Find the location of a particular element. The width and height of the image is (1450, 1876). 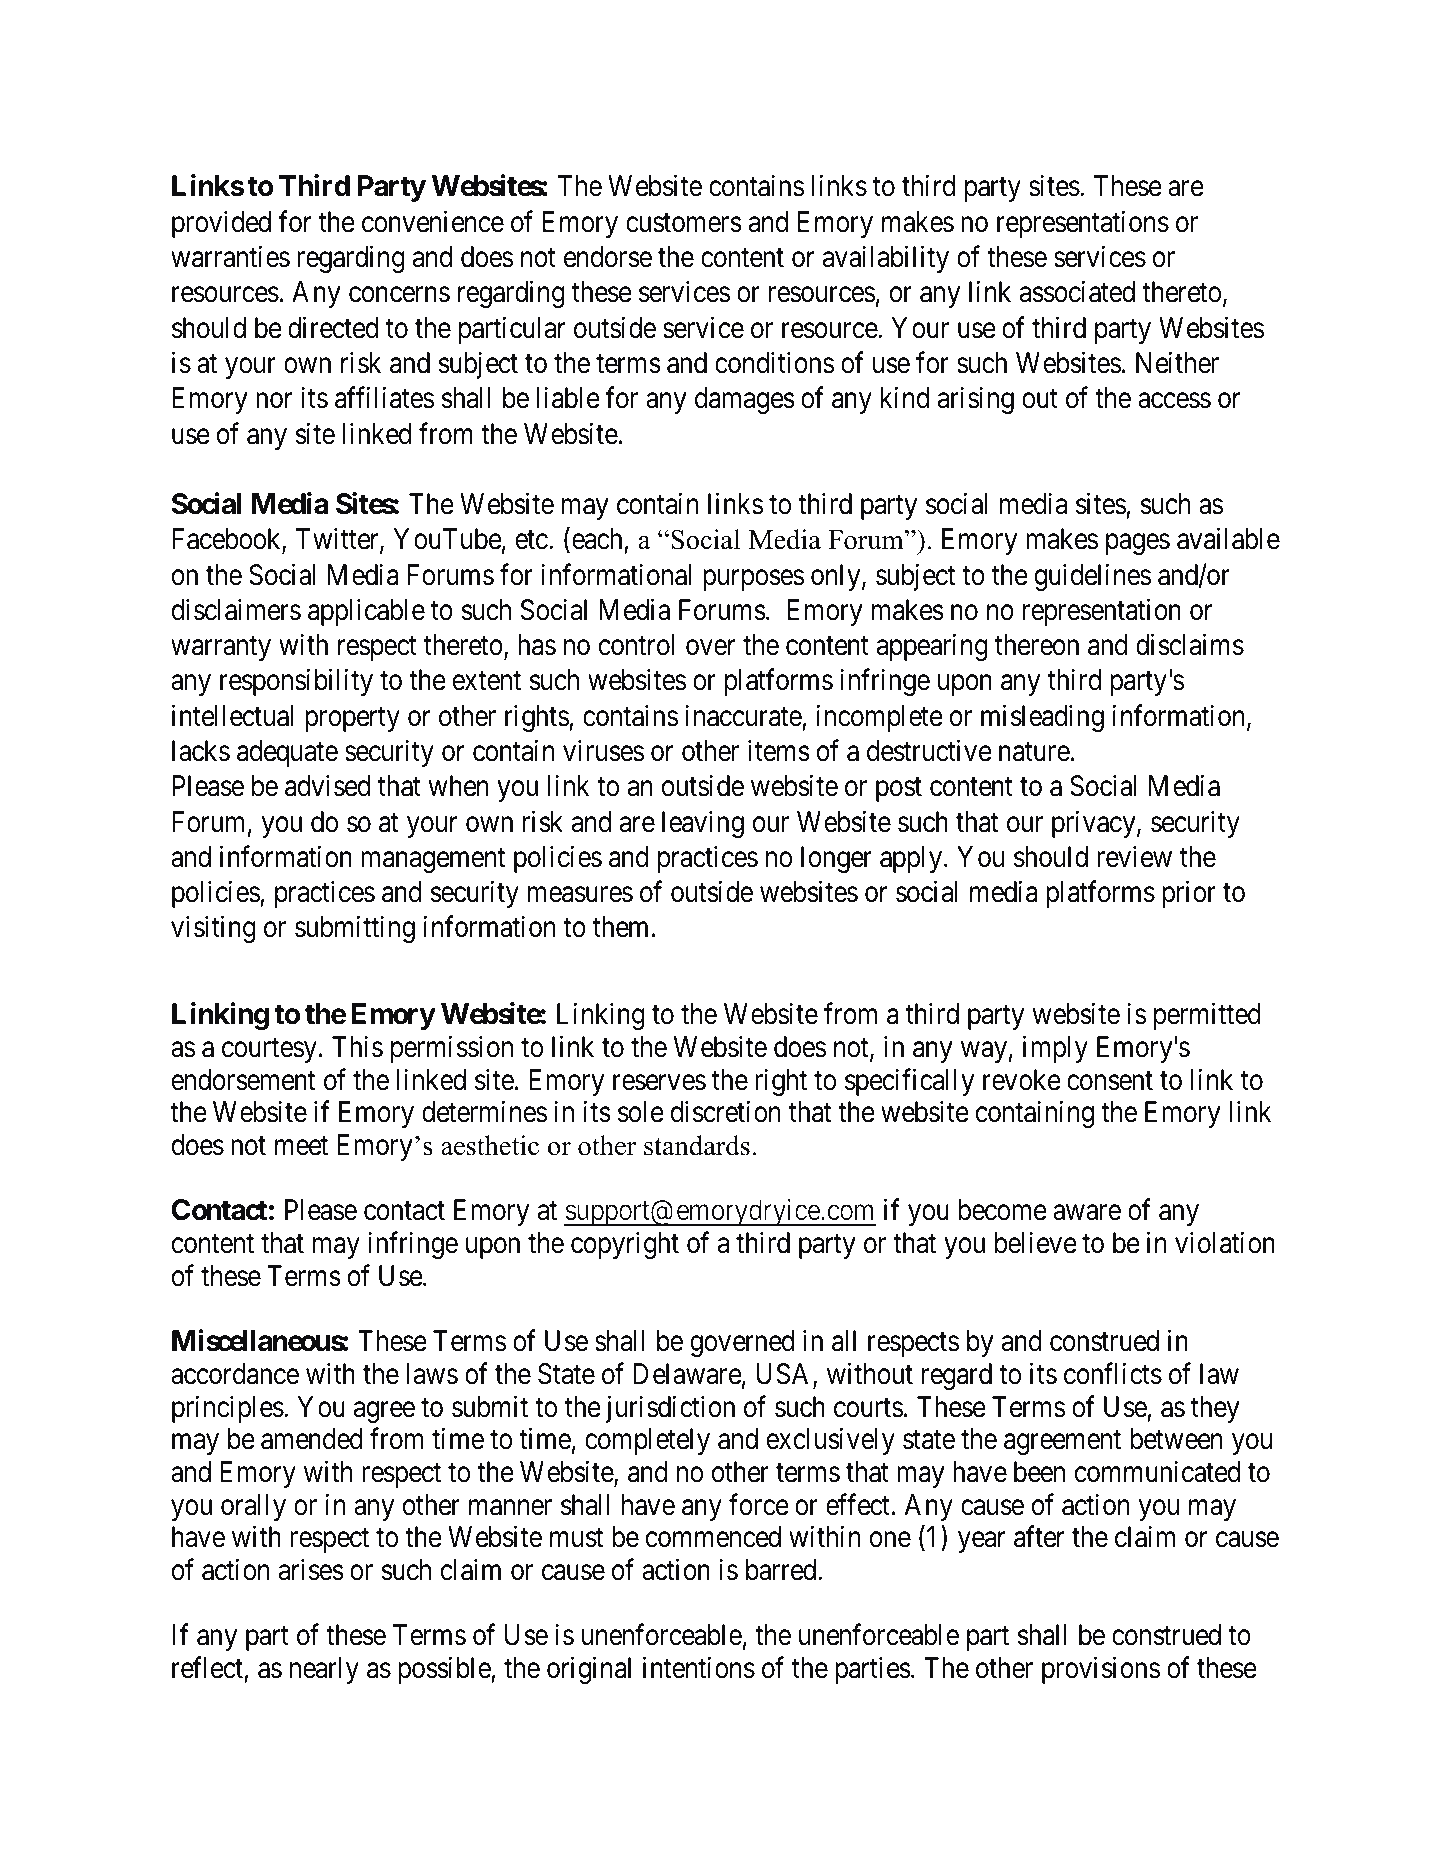

property is located at coordinates (352, 719).
